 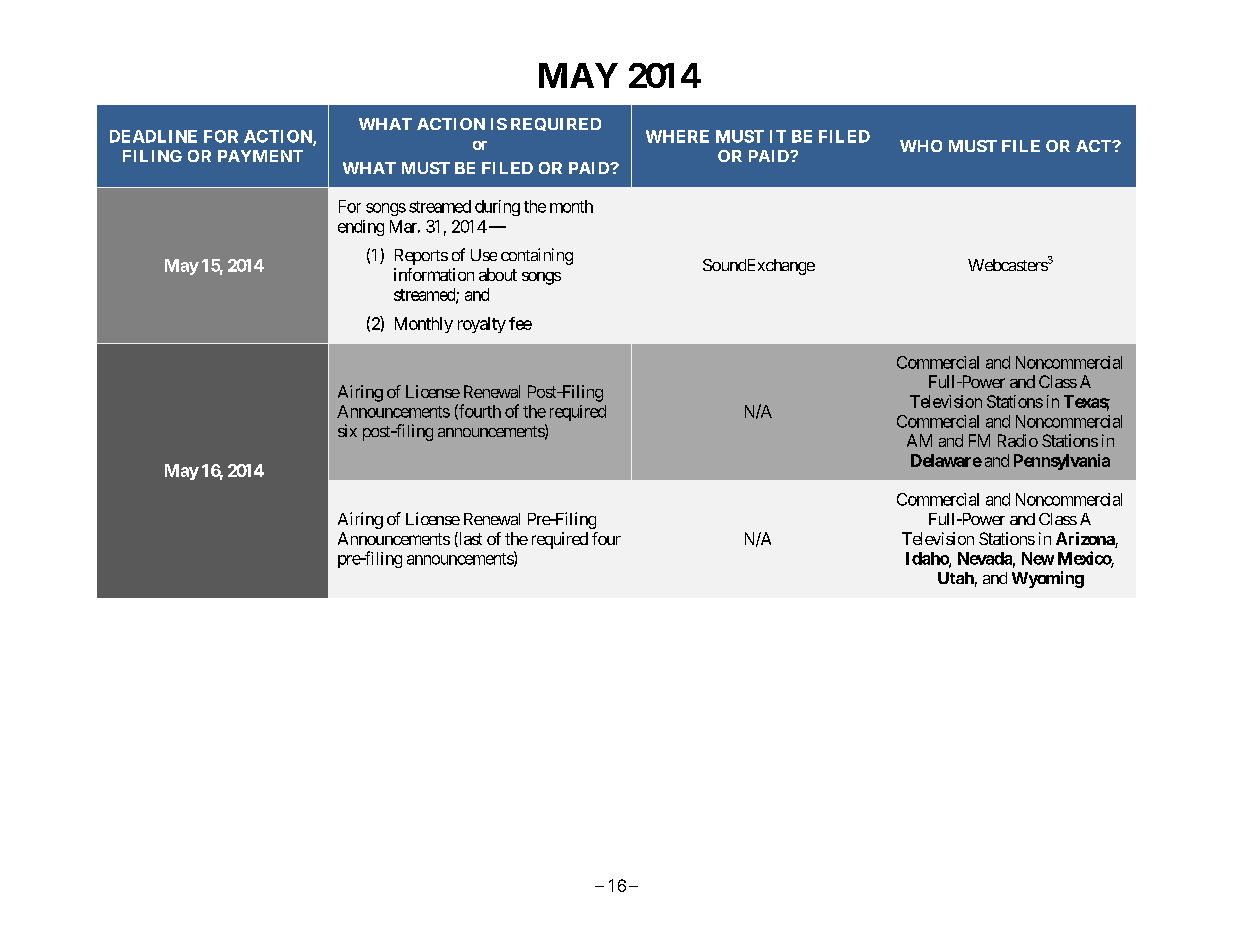 What do you see at coordinates (677, 136) in the screenshot?
I see `WHERE` at bounding box center [677, 136].
